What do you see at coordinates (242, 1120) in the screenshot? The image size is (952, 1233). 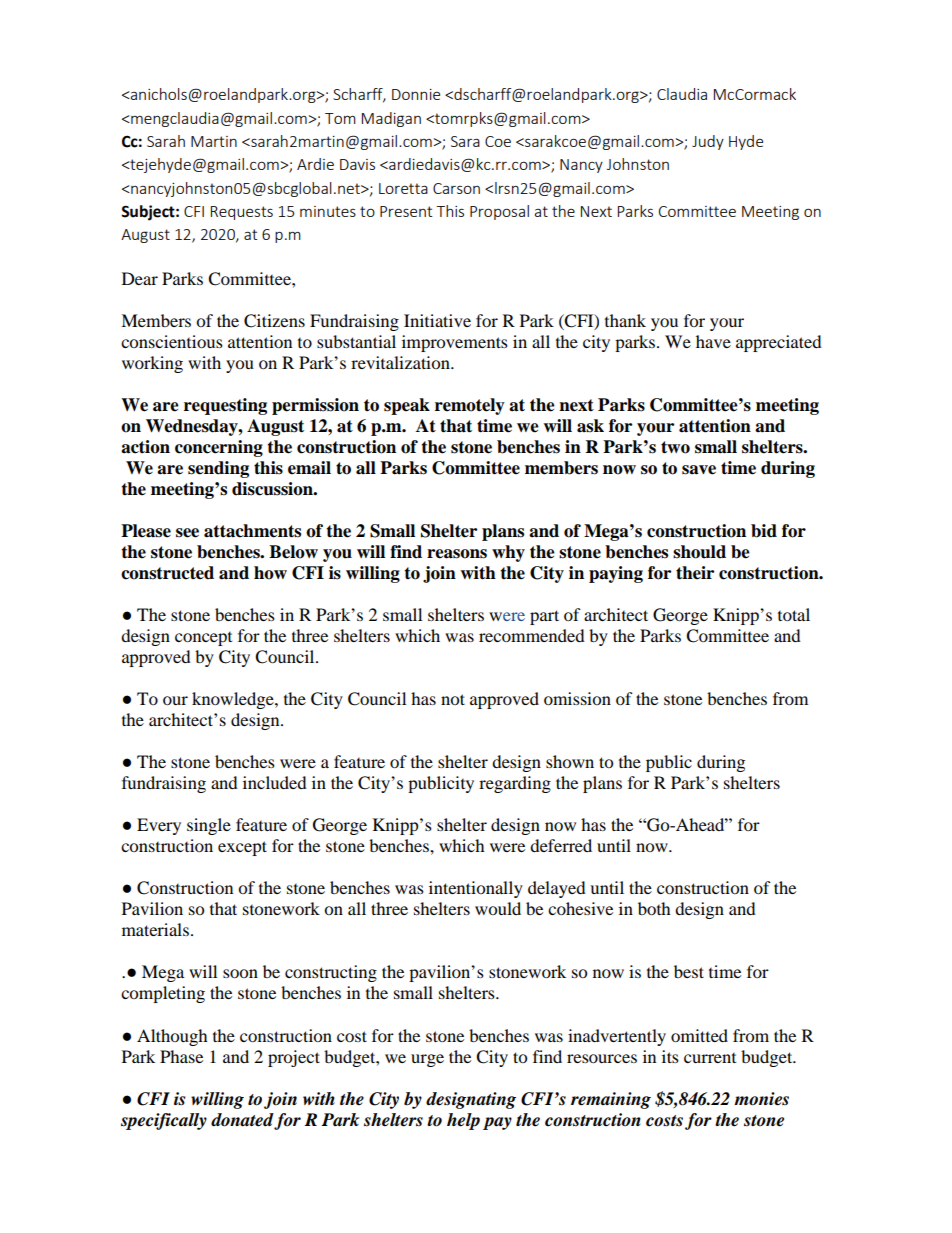 I see `donated` at bounding box center [242, 1120].
